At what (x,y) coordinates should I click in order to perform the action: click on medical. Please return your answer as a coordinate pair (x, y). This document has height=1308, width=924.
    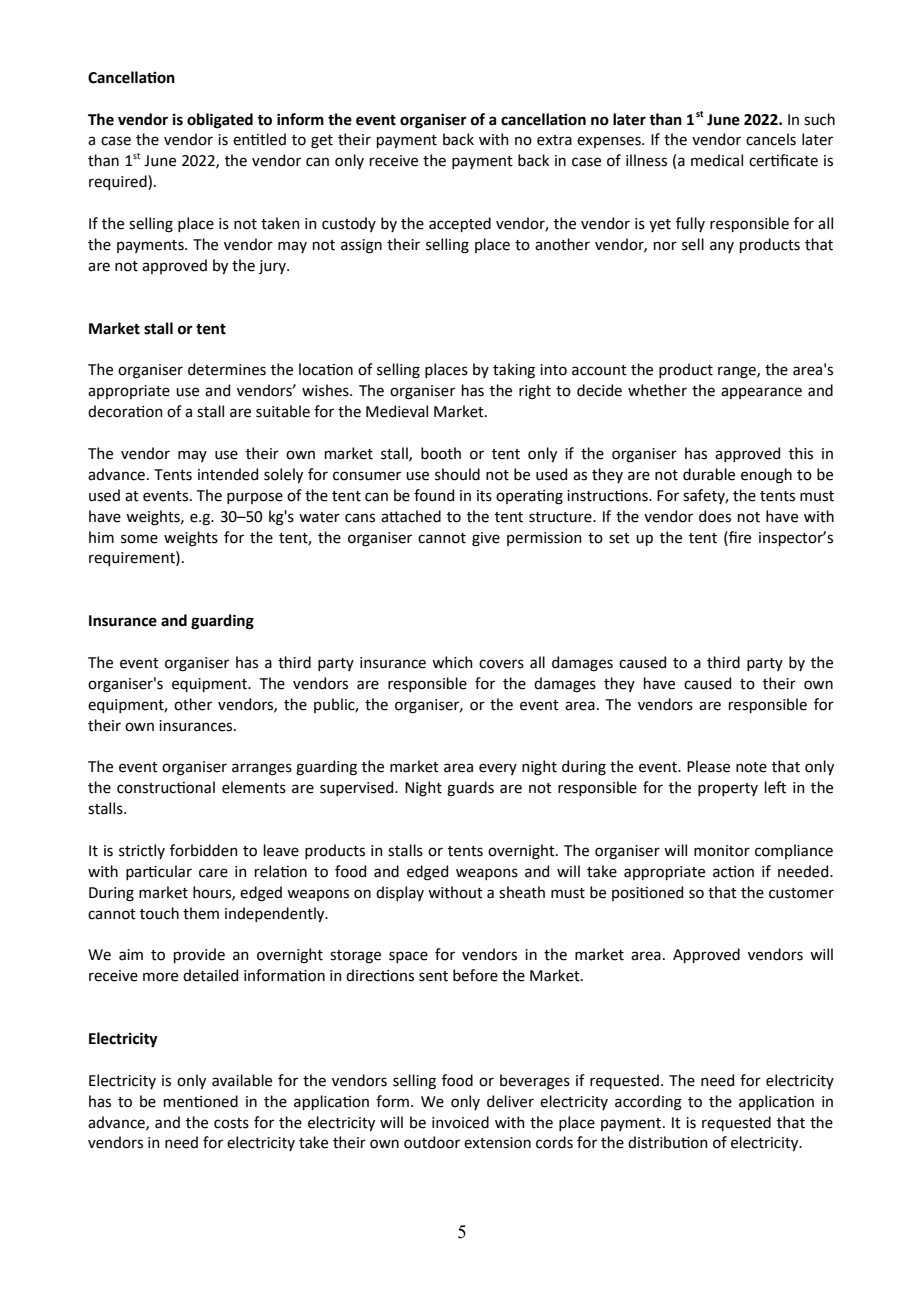
    Looking at the image, I should click on (717, 160).
